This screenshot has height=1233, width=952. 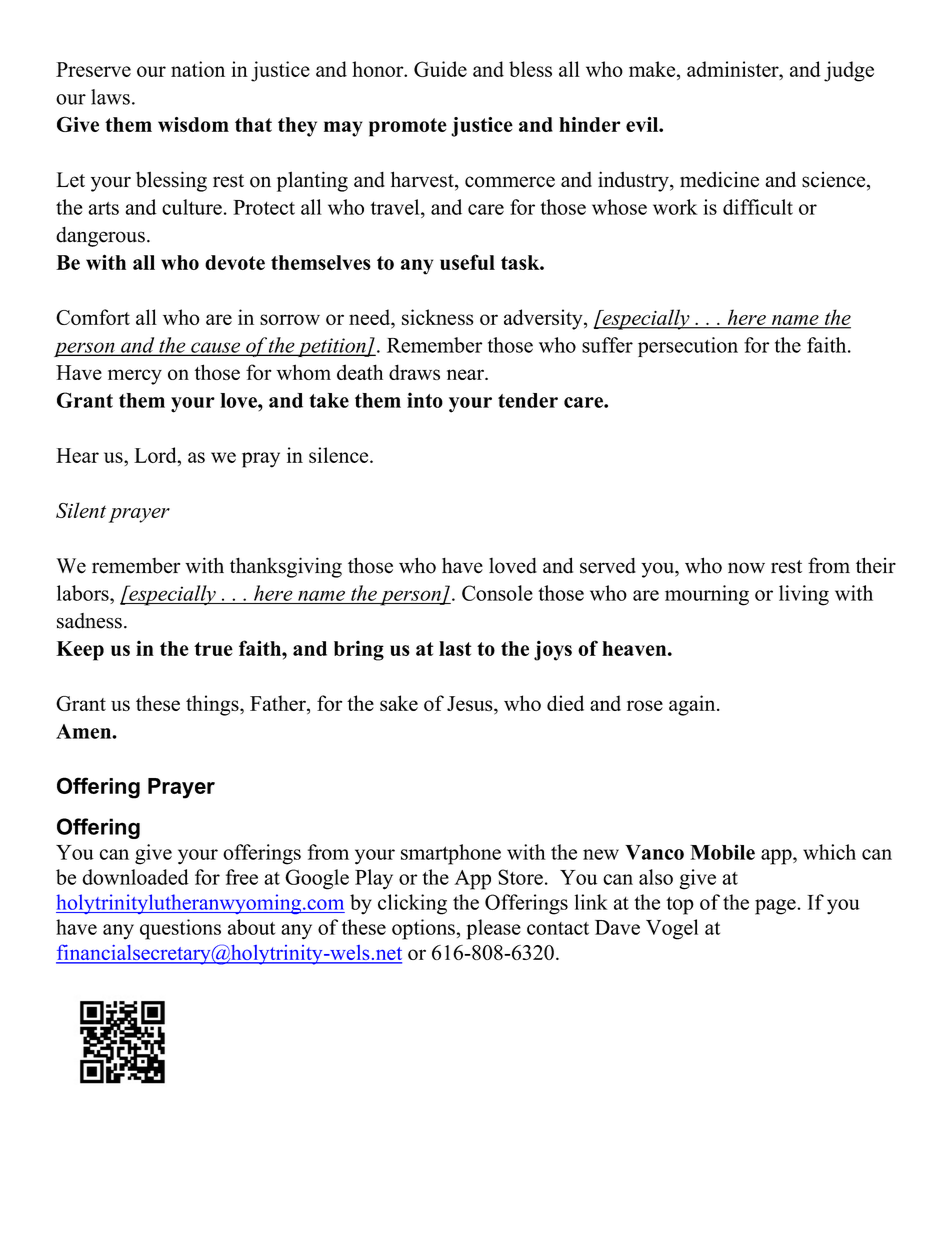 I want to click on last, so click(x=455, y=648).
